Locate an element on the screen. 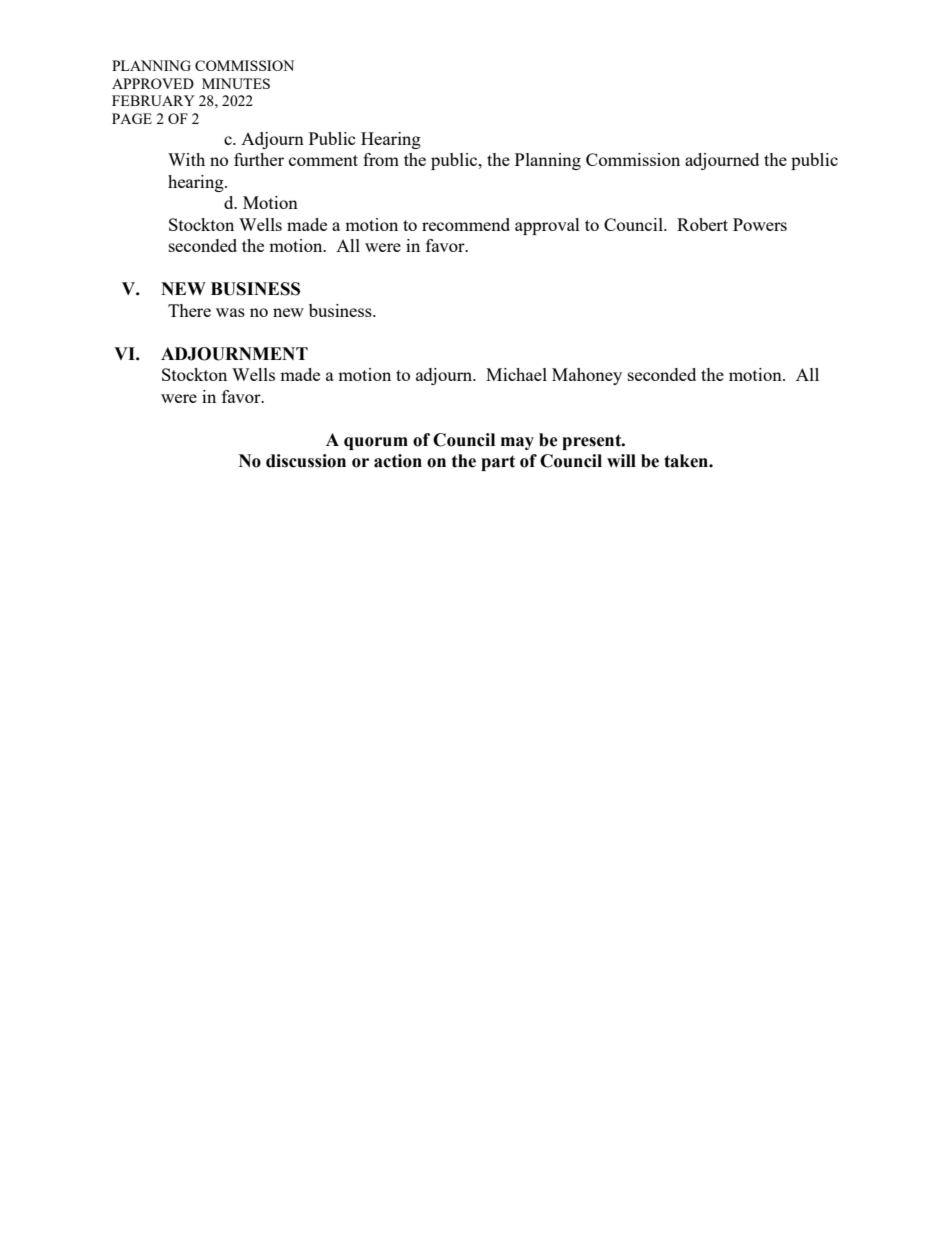 The width and height of the screenshot is (952, 1233). Michael is located at coordinates (516, 374).
